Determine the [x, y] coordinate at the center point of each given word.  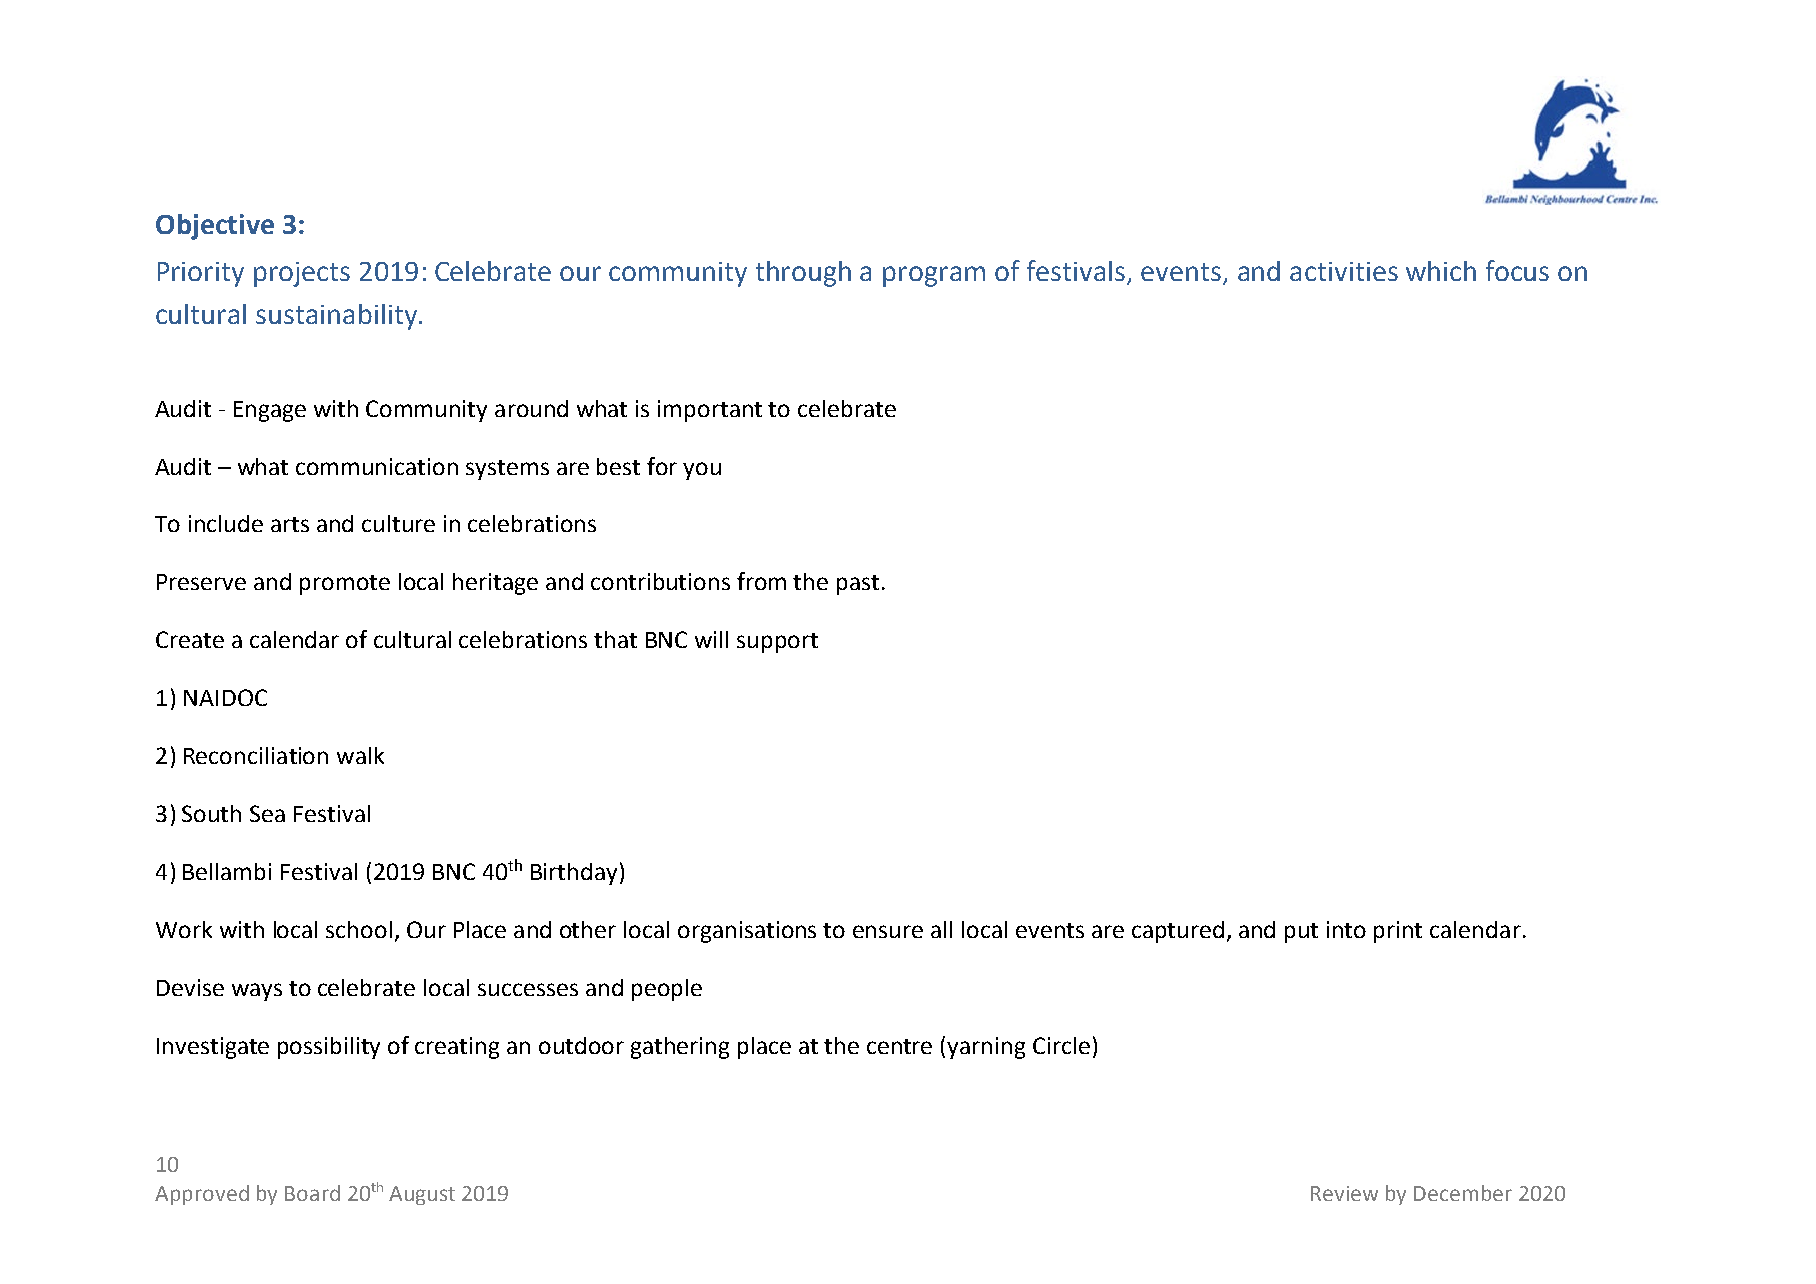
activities [1344, 271]
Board [312, 1193]
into [1346, 929]
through [803, 274]
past [858, 585]
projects [302, 274]
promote [345, 585]
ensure [888, 931]
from [761, 581]
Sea [267, 813]
